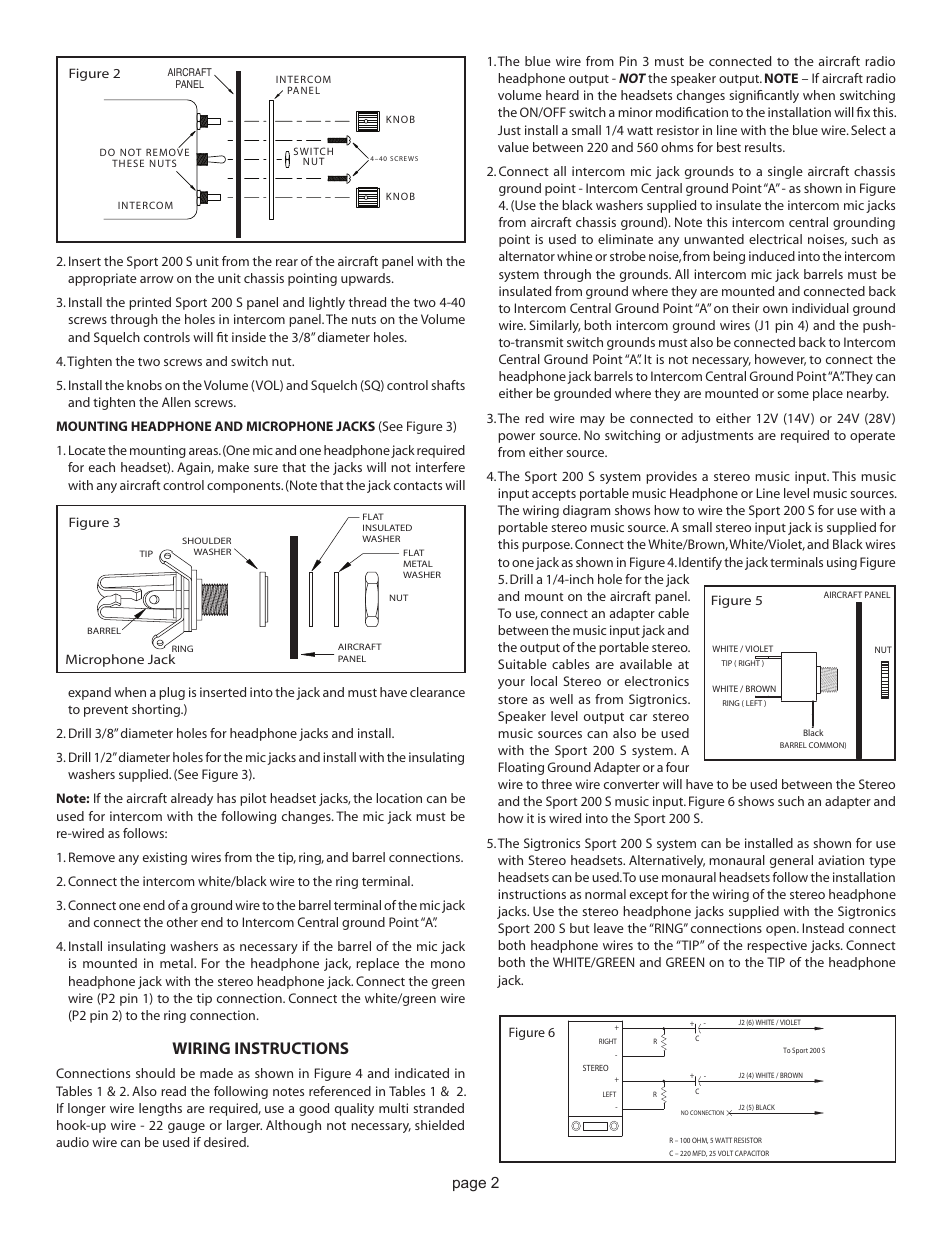 The width and height of the image is (952, 1233). What do you see at coordinates (522, 664) in the image?
I see `Suitable` at bounding box center [522, 664].
